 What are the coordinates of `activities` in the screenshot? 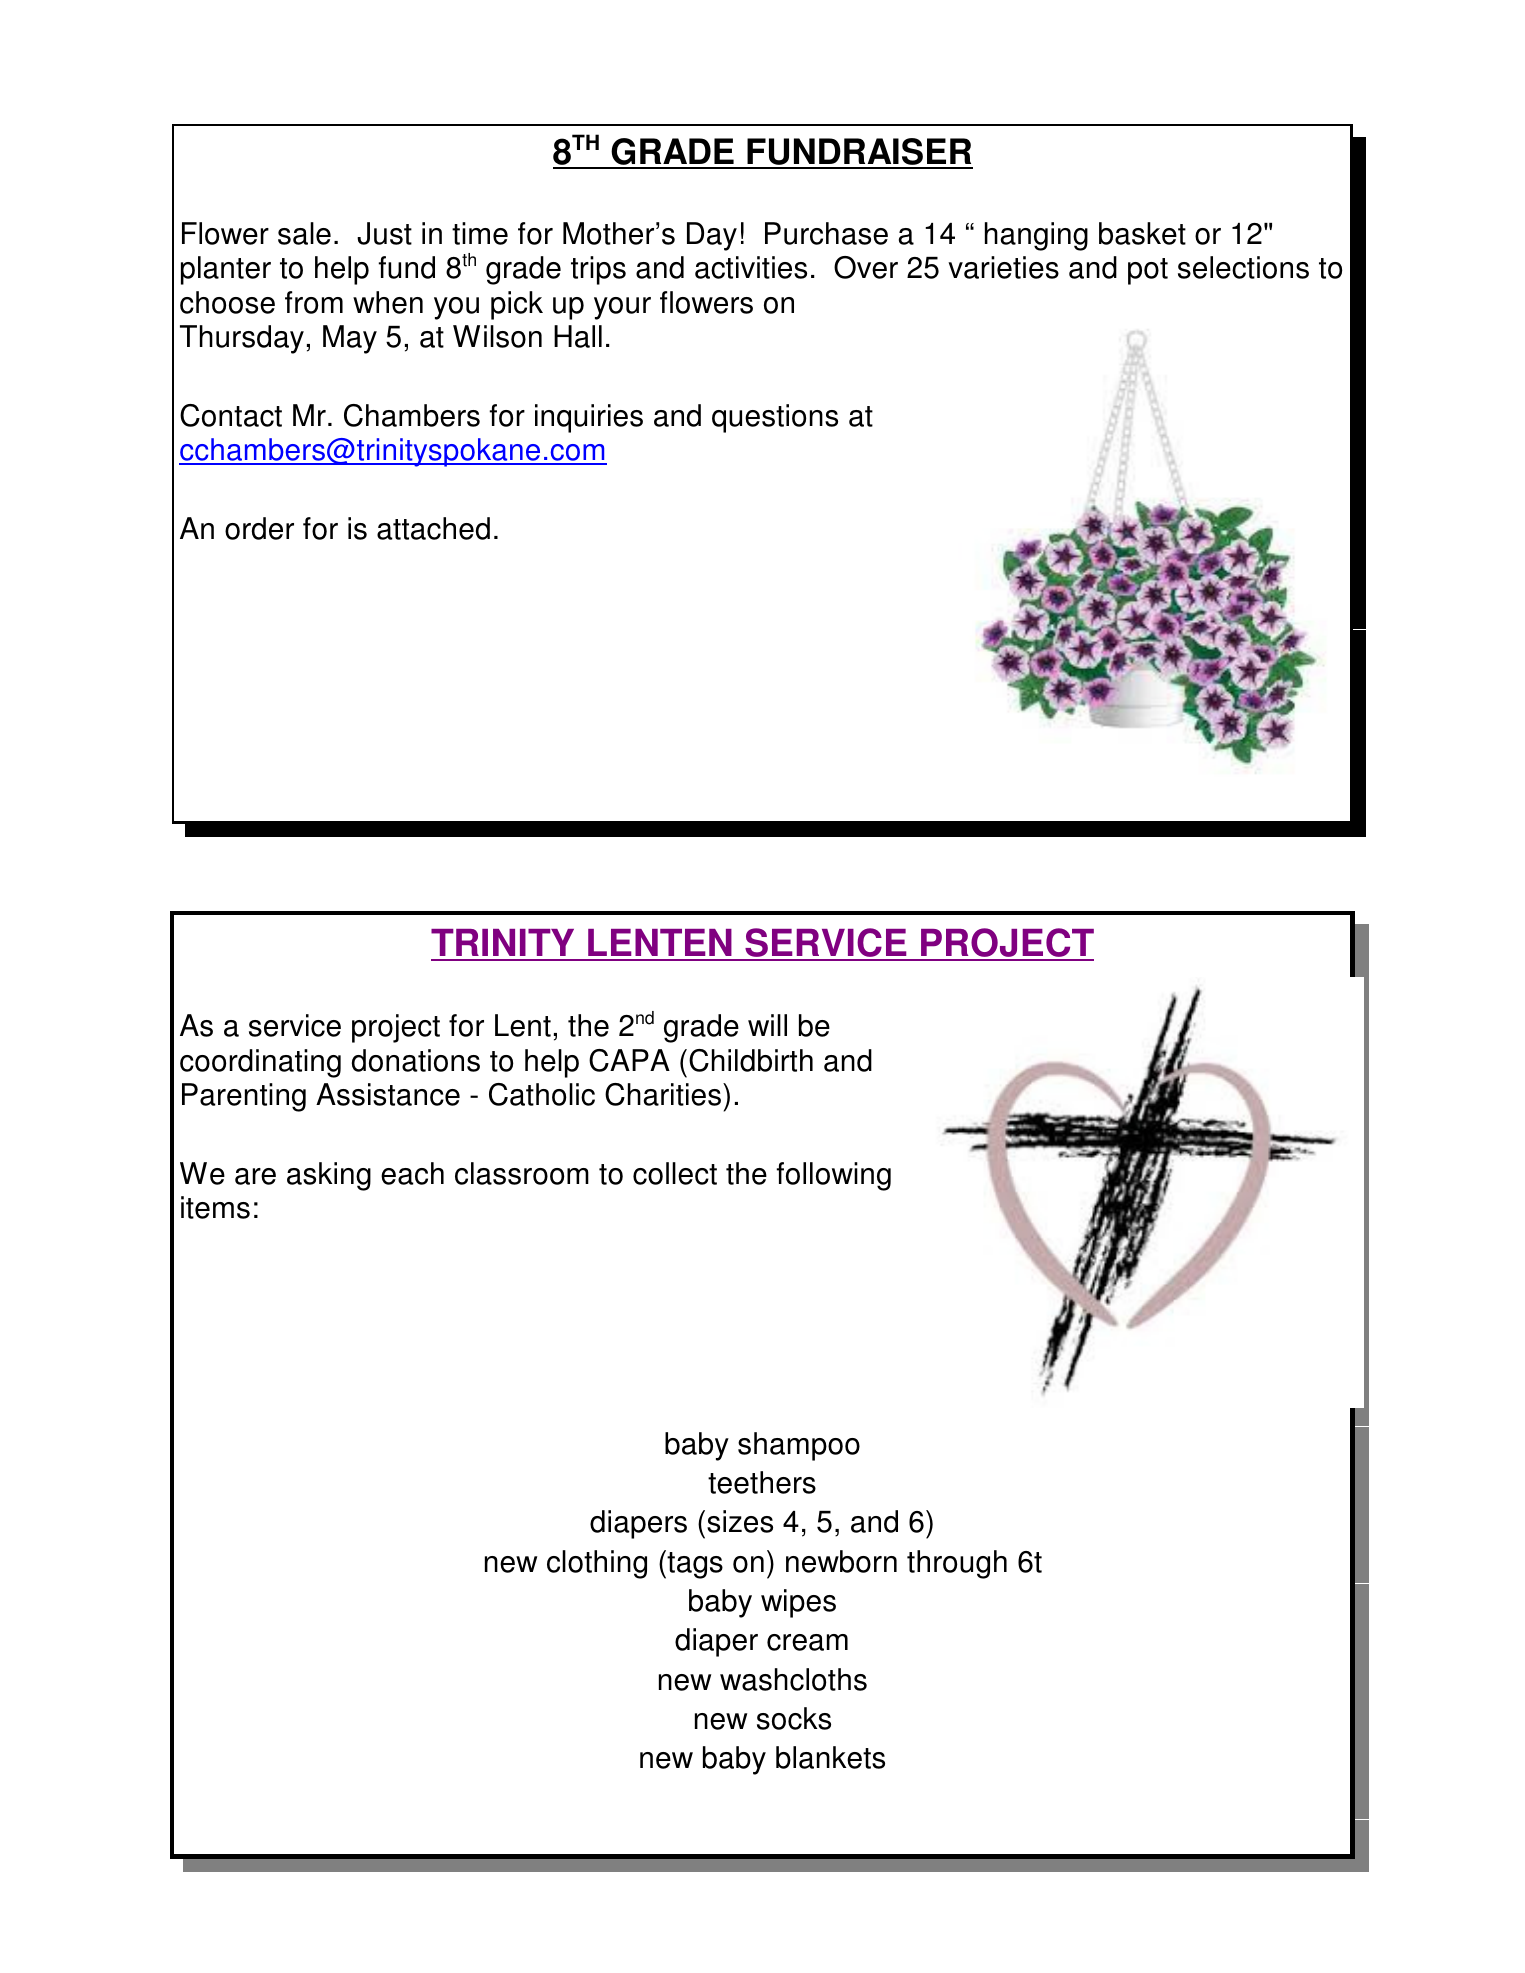 It's located at (751, 267).
